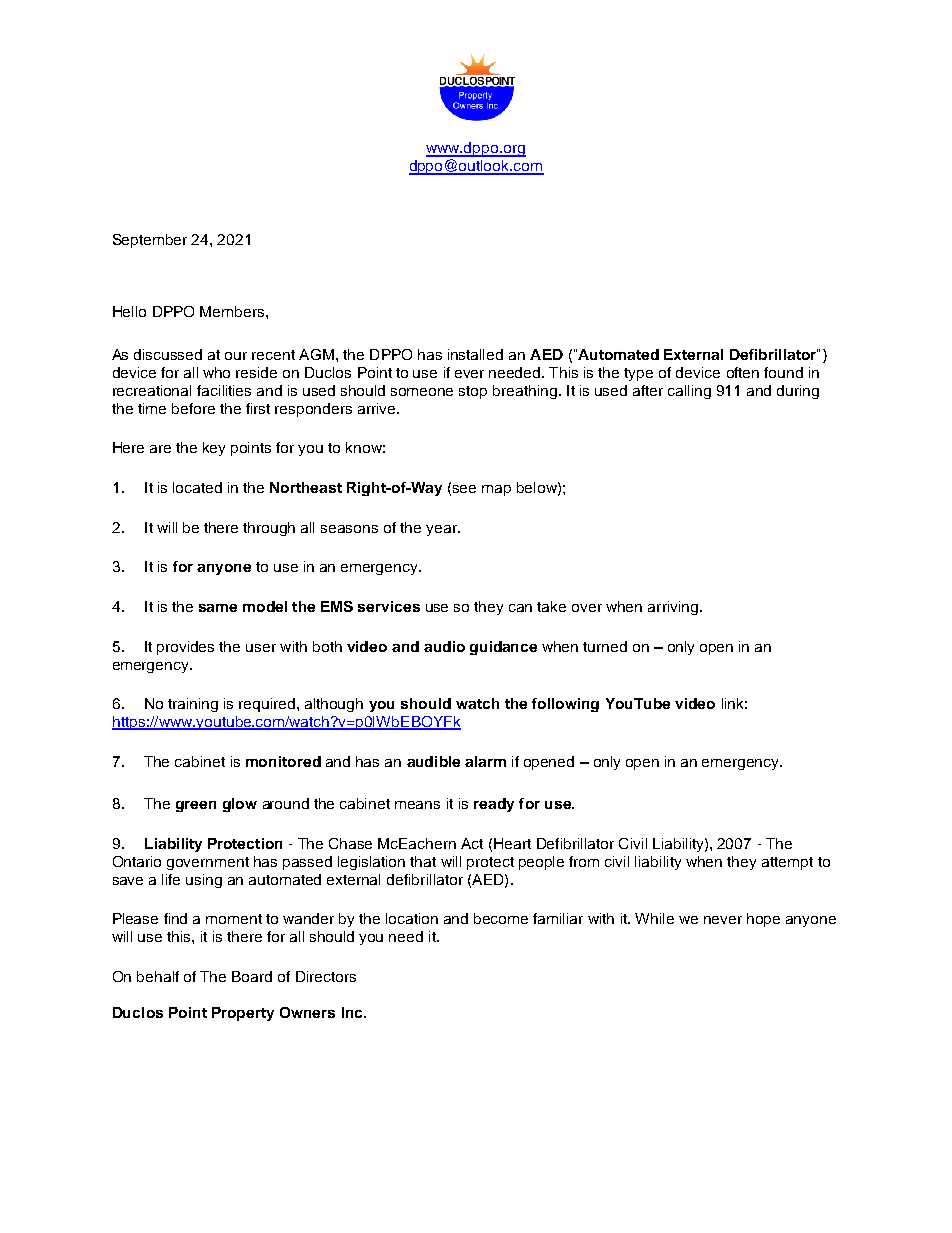 This screenshot has width=952, height=1233. Describe the element at coordinates (464, 489) in the screenshot. I see `see` at that location.
